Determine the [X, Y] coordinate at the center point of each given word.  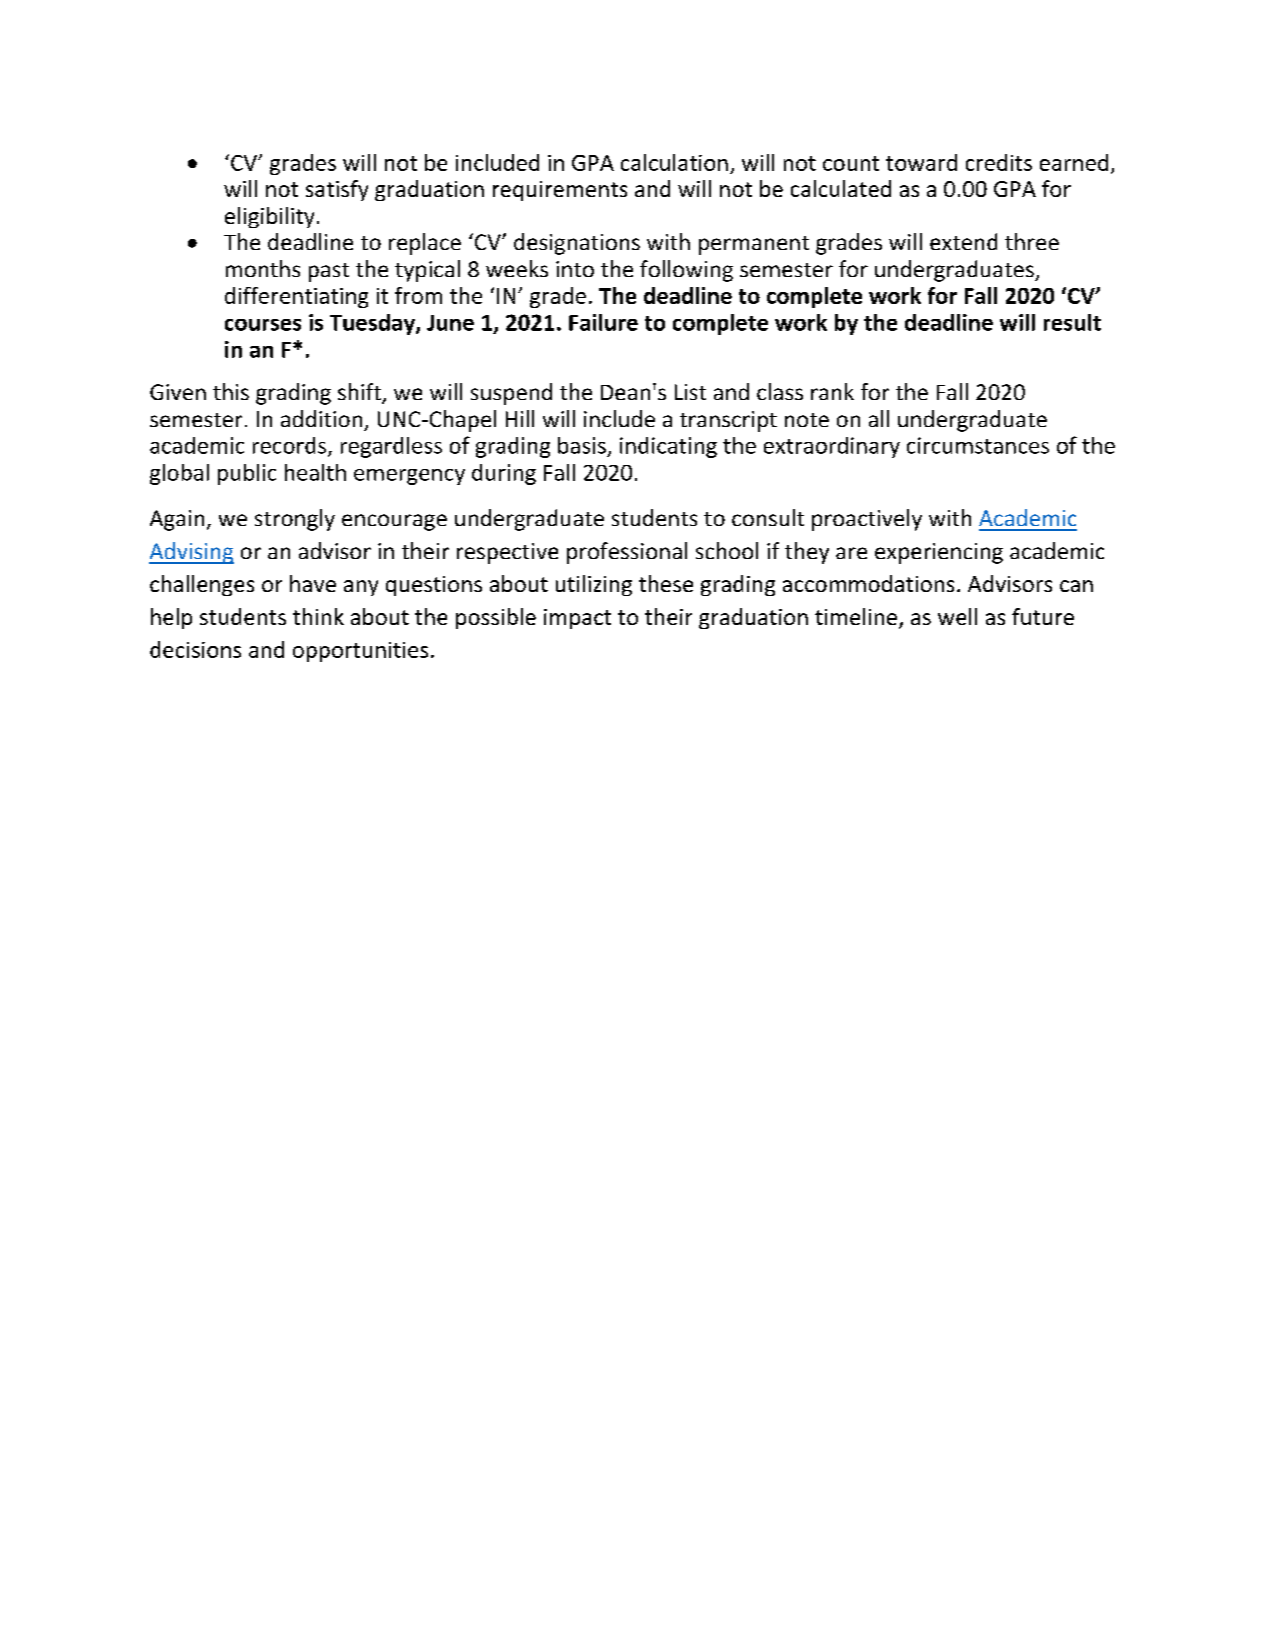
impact [577, 619]
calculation [674, 162]
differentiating [296, 297]
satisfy [337, 190]
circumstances [978, 445]
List [690, 392]
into [575, 269]
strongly [295, 520]
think [318, 616]
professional [627, 553]
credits [999, 162]
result [1072, 322]
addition [321, 418]
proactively [867, 520]
